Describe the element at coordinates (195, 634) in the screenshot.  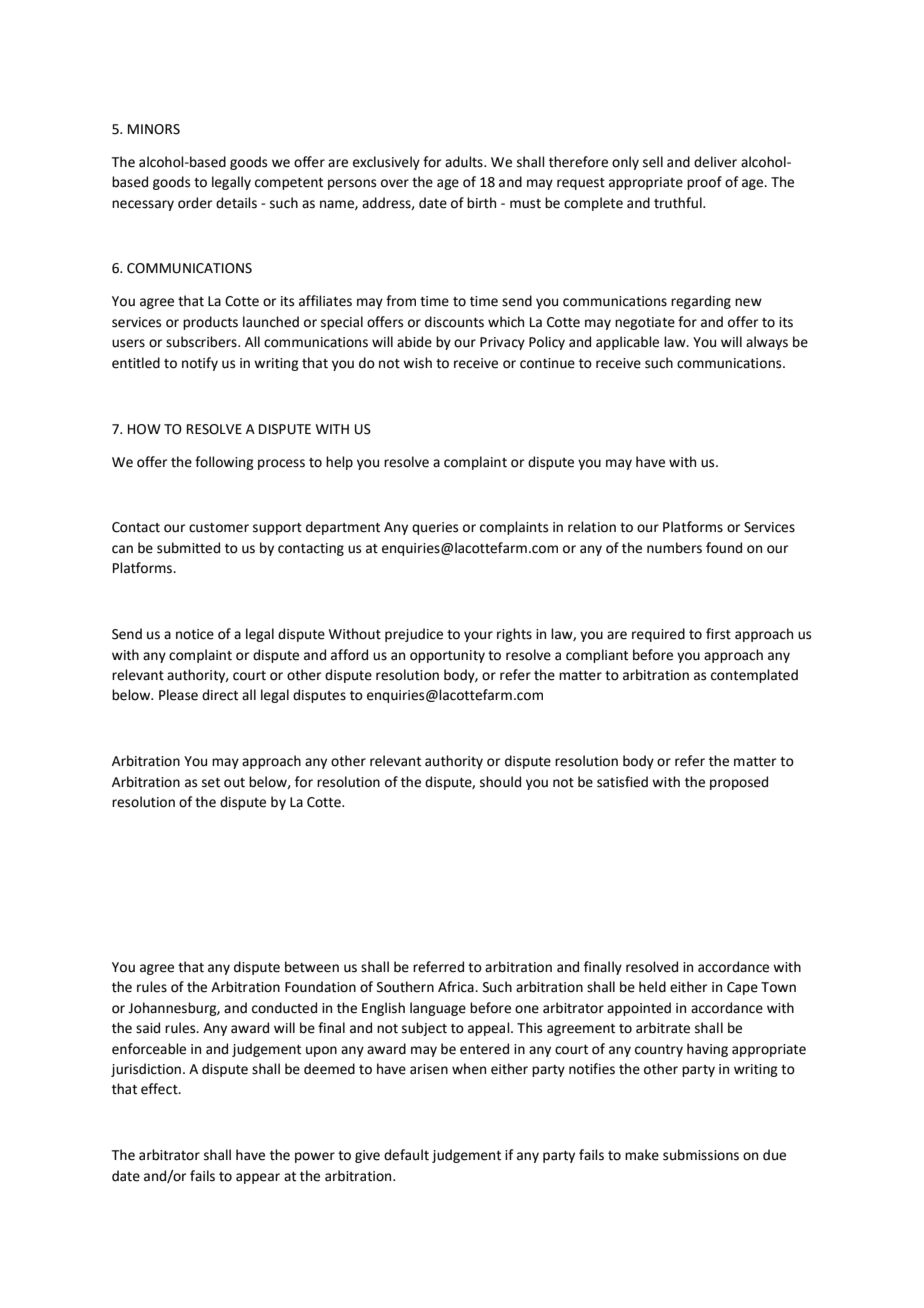
I see `notice` at that location.
